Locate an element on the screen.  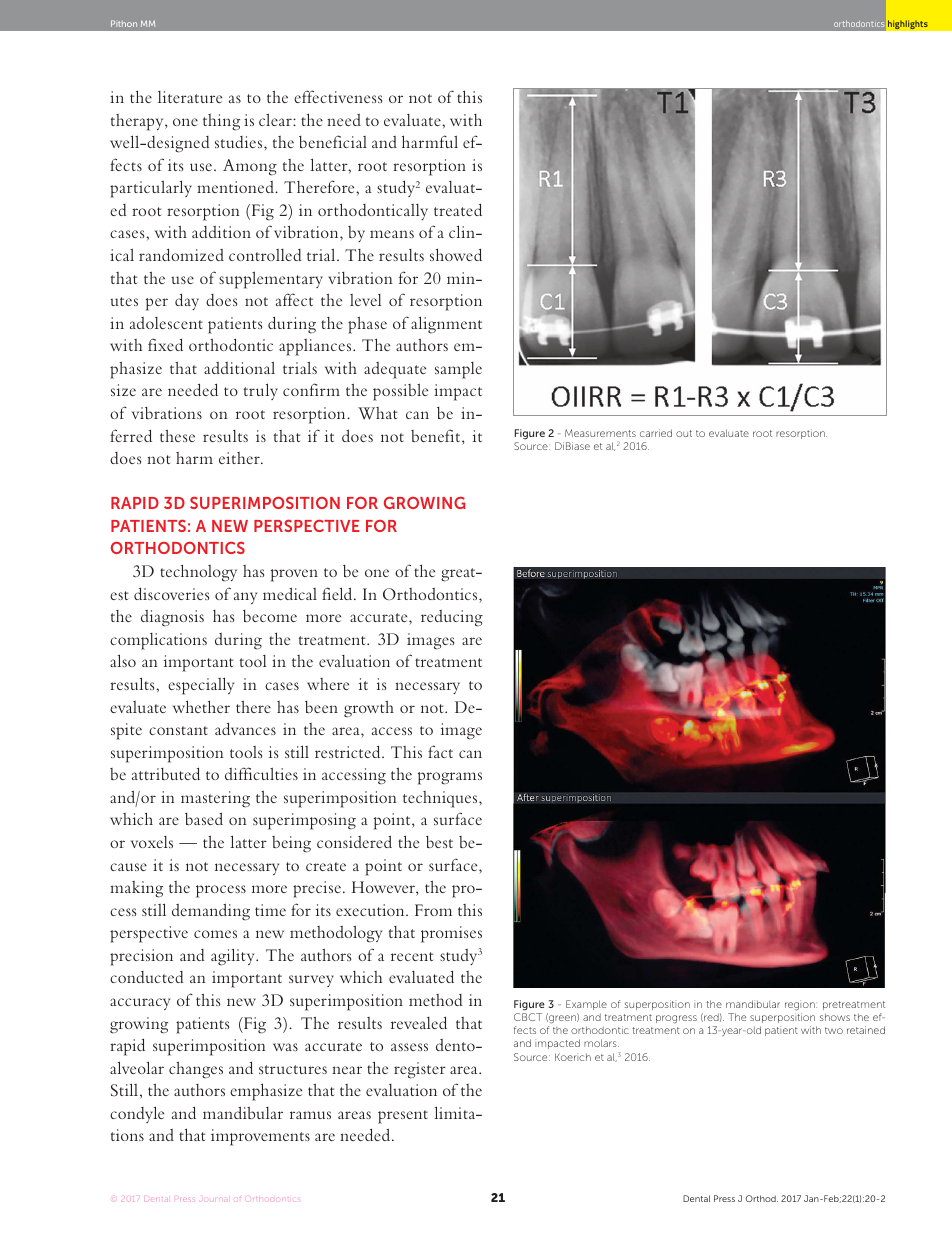
out is located at coordinates (684, 433).
